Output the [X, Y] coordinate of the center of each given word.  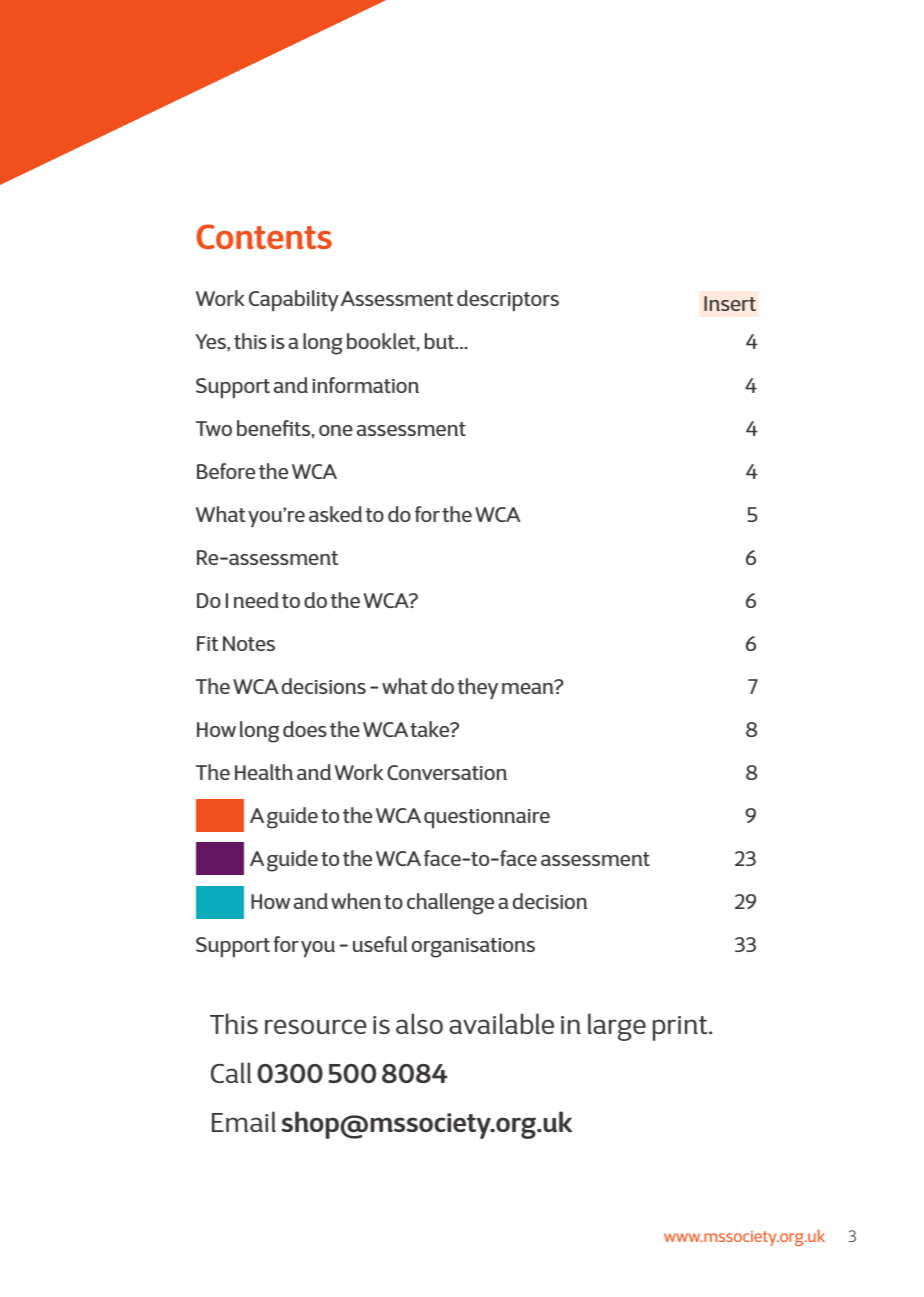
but [441, 341]
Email [244, 1121]
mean [529, 687]
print [681, 1028]
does [305, 729]
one [336, 430]
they [477, 689]
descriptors [508, 300]
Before [226, 471]
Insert [730, 303]
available [501, 1023]
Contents [264, 236]
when [356, 901]
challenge [450, 904]
